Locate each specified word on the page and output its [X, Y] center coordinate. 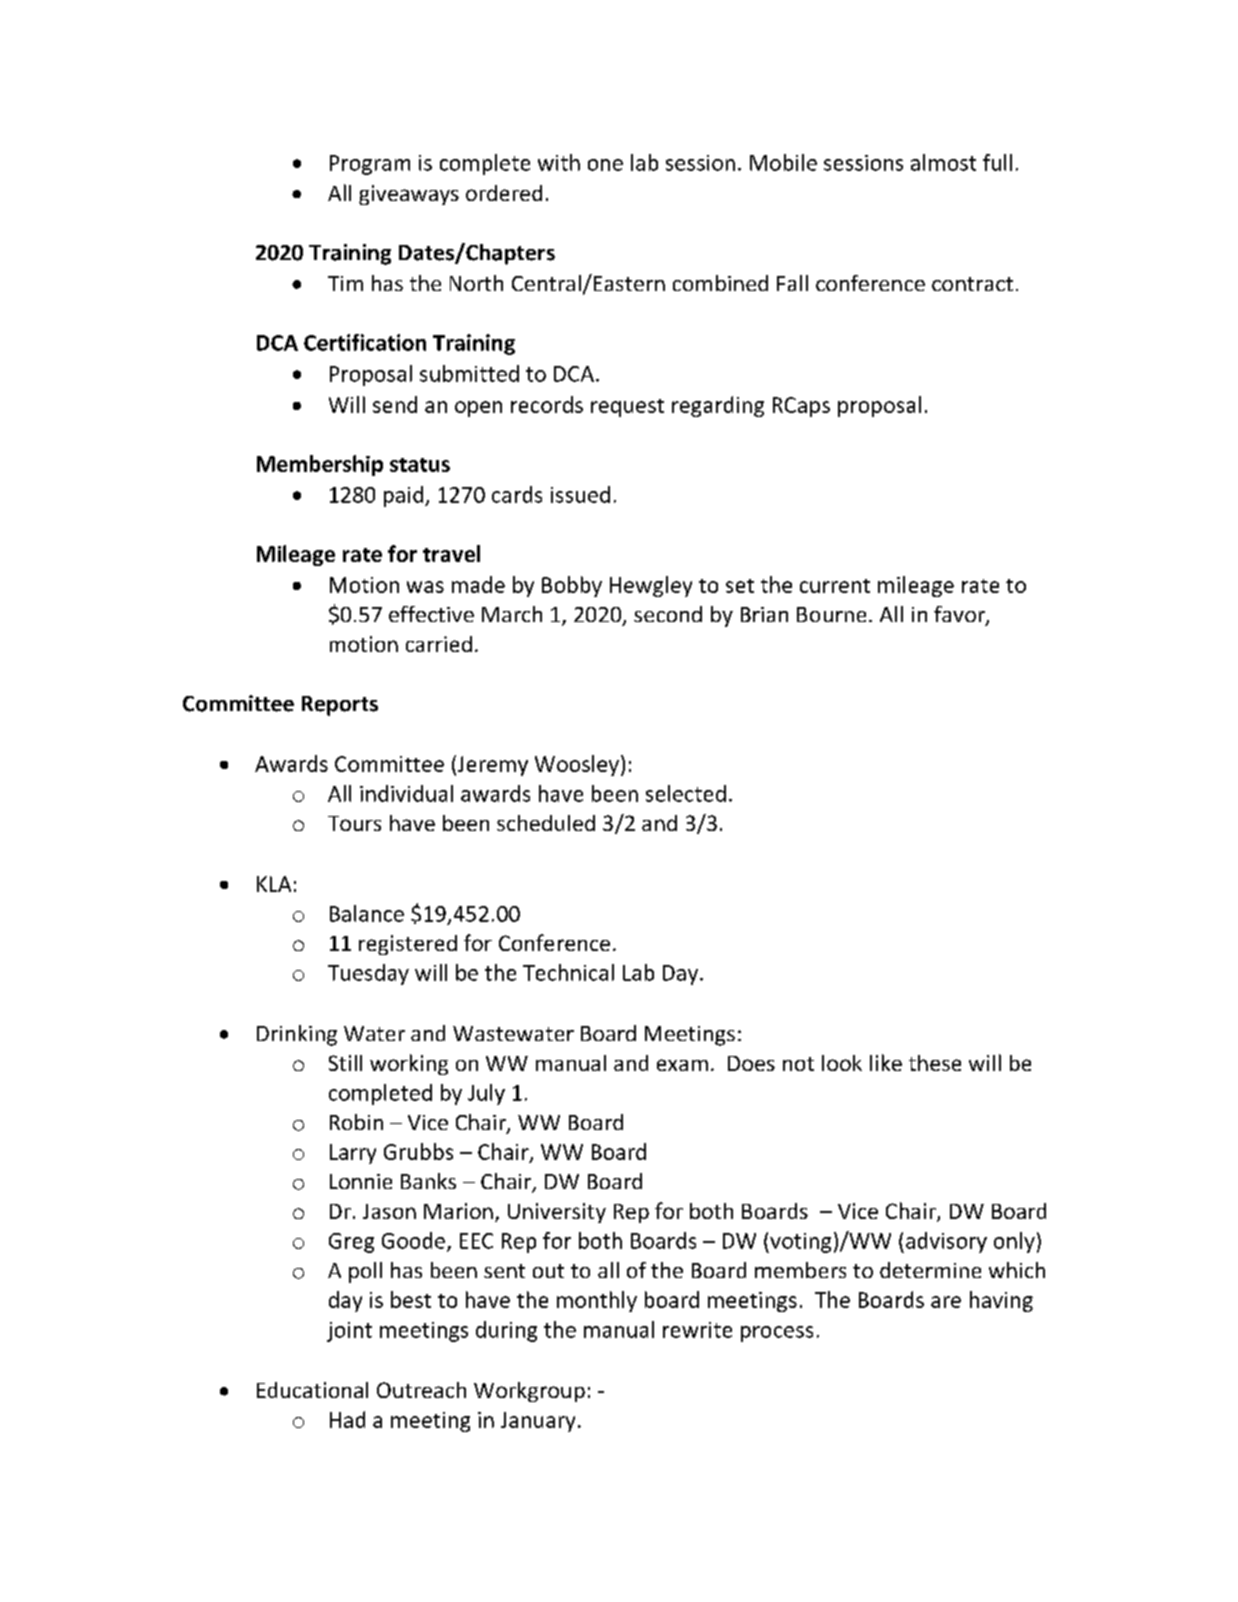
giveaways [409, 195]
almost [943, 162]
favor [960, 615]
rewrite [697, 1330]
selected [686, 793]
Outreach [421, 1390]
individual [406, 793]
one [605, 165]
